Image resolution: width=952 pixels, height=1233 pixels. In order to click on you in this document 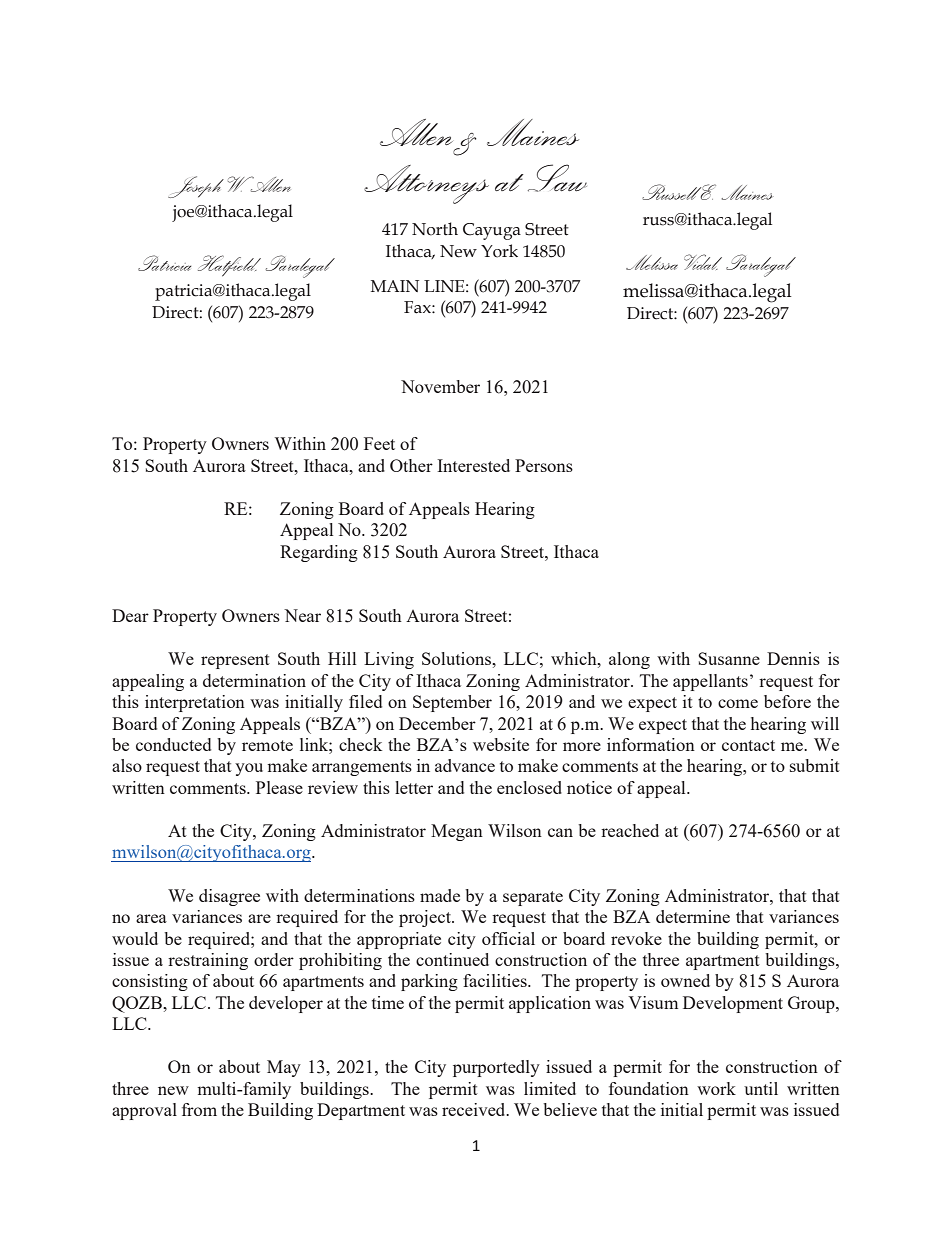, I will do `click(249, 769)`.
